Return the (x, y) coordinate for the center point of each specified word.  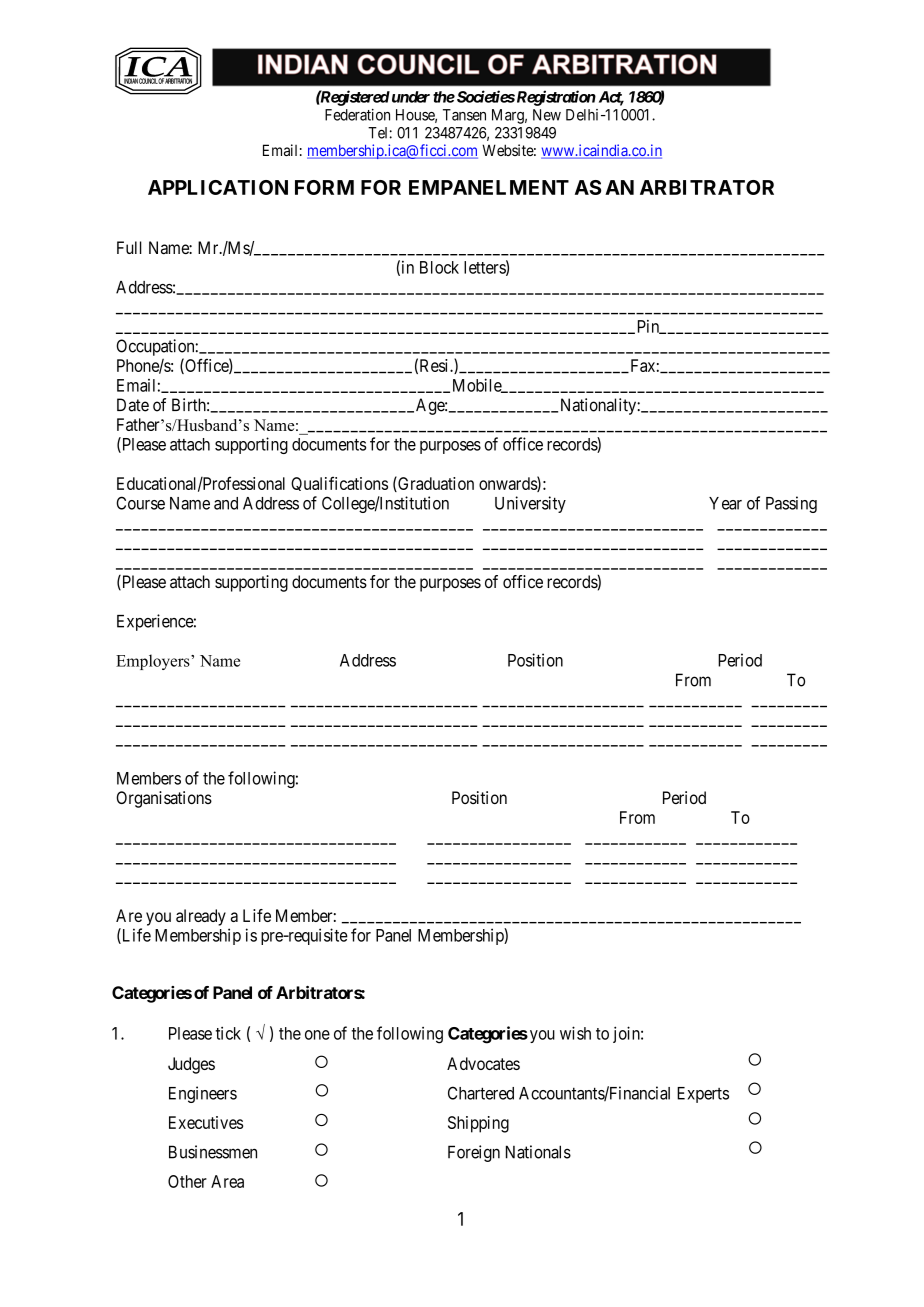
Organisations (164, 799)
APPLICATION (218, 187)
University (530, 504)
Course (140, 503)
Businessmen (213, 1152)
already (201, 917)
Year (725, 503)
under (409, 97)
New (547, 115)
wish (575, 1033)
